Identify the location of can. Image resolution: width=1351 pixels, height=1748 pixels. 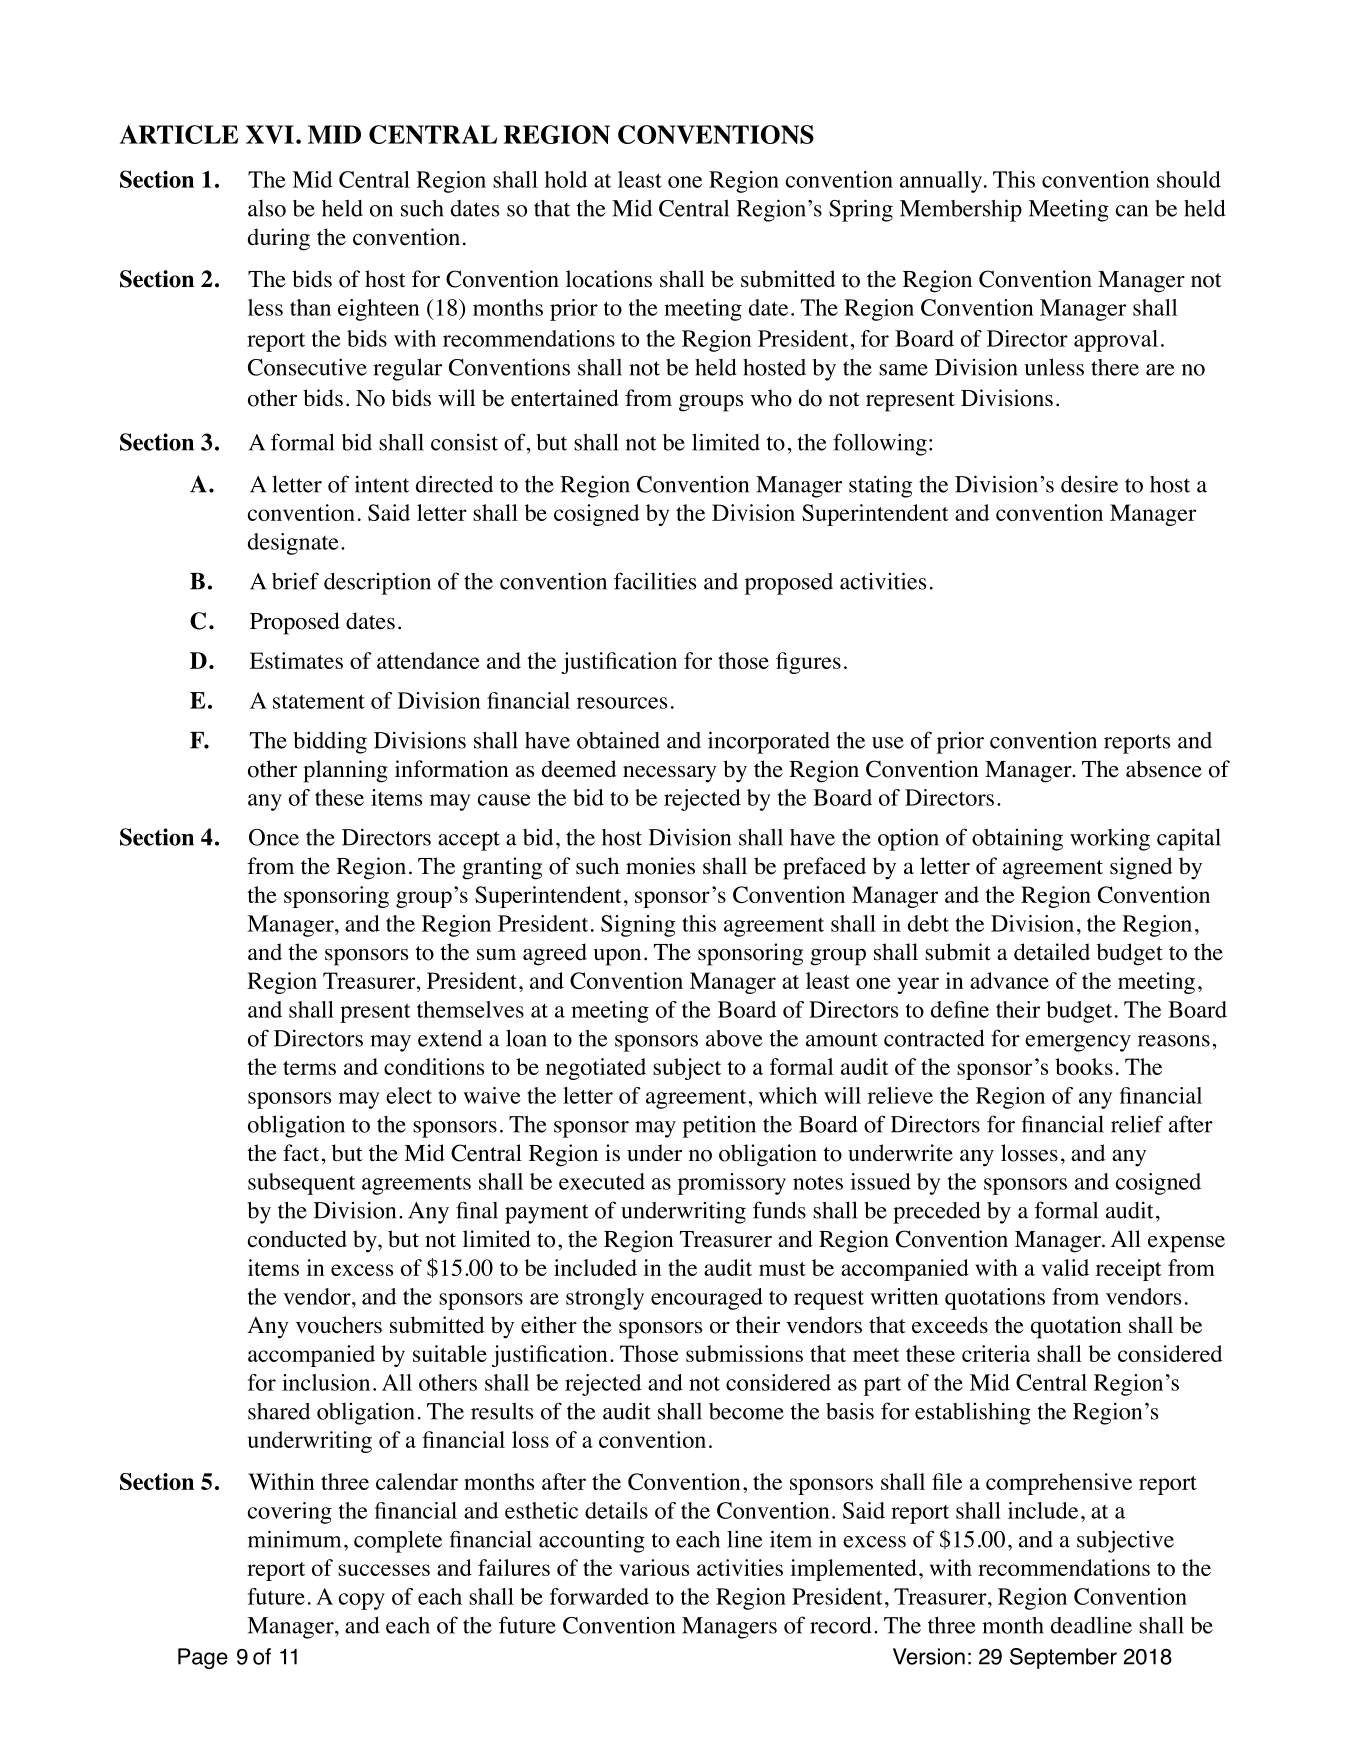
(1132, 211).
